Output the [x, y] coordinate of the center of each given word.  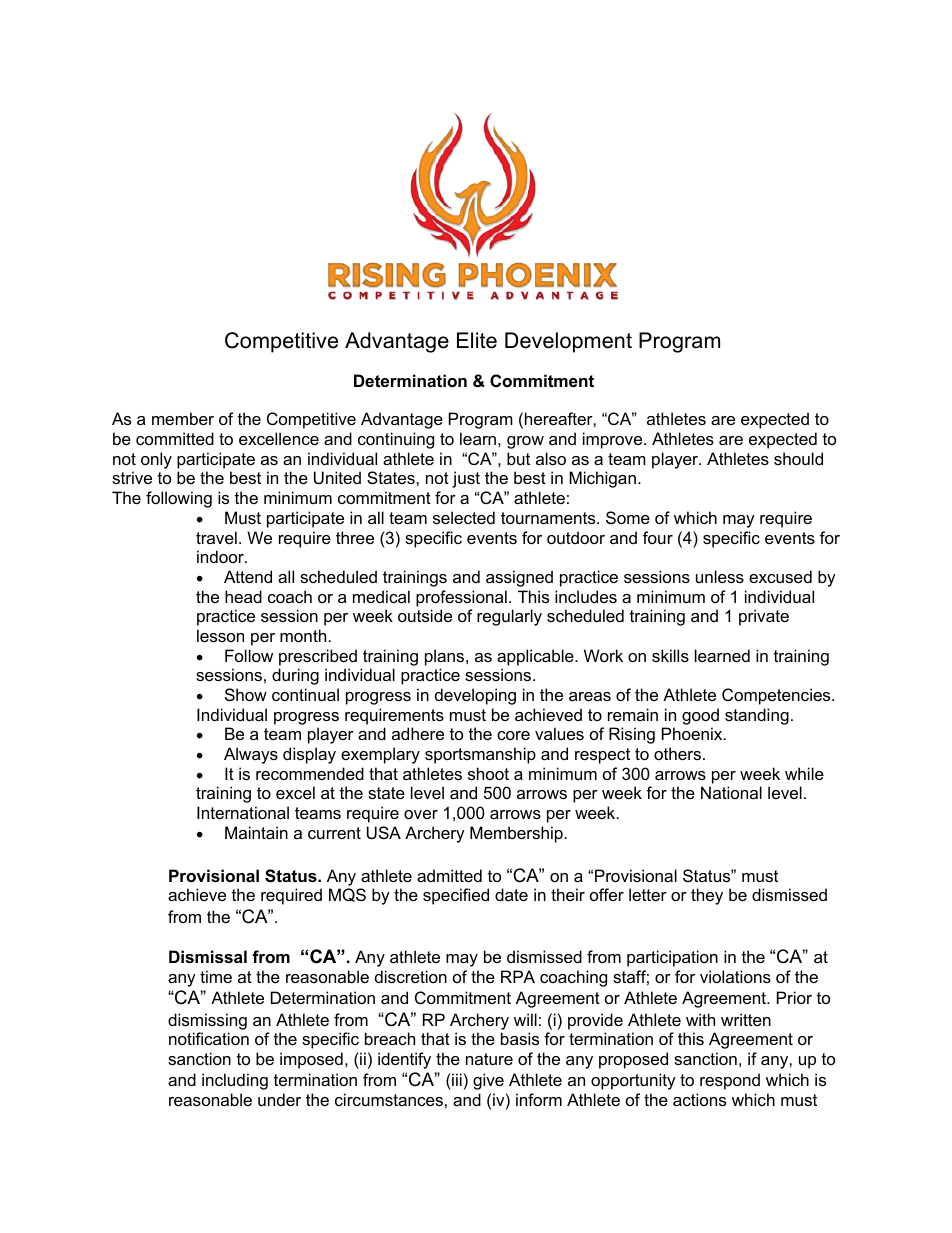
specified [456, 896]
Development [568, 342]
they [707, 896]
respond [730, 1081]
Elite [477, 340]
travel [216, 537]
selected [464, 517]
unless [720, 576]
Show [246, 694]
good [700, 716]
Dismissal [208, 956]
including [235, 1081]
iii [456, 1079]
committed [175, 438]
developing [475, 696]
